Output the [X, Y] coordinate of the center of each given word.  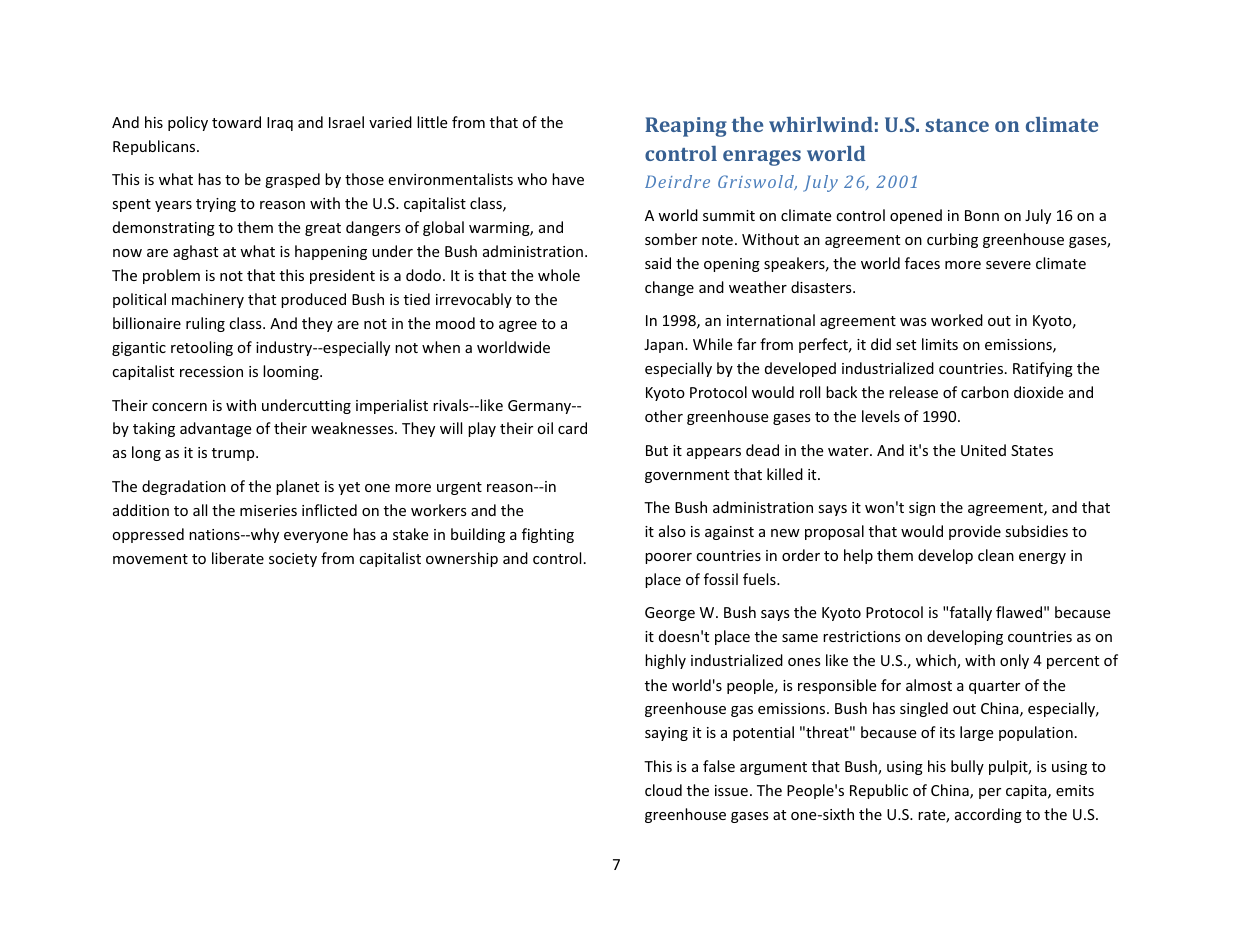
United [983, 450]
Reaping [686, 127]
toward [236, 122]
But [657, 450]
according [988, 815]
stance [957, 125]
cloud [663, 790]
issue [731, 790]
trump [234, 454]
